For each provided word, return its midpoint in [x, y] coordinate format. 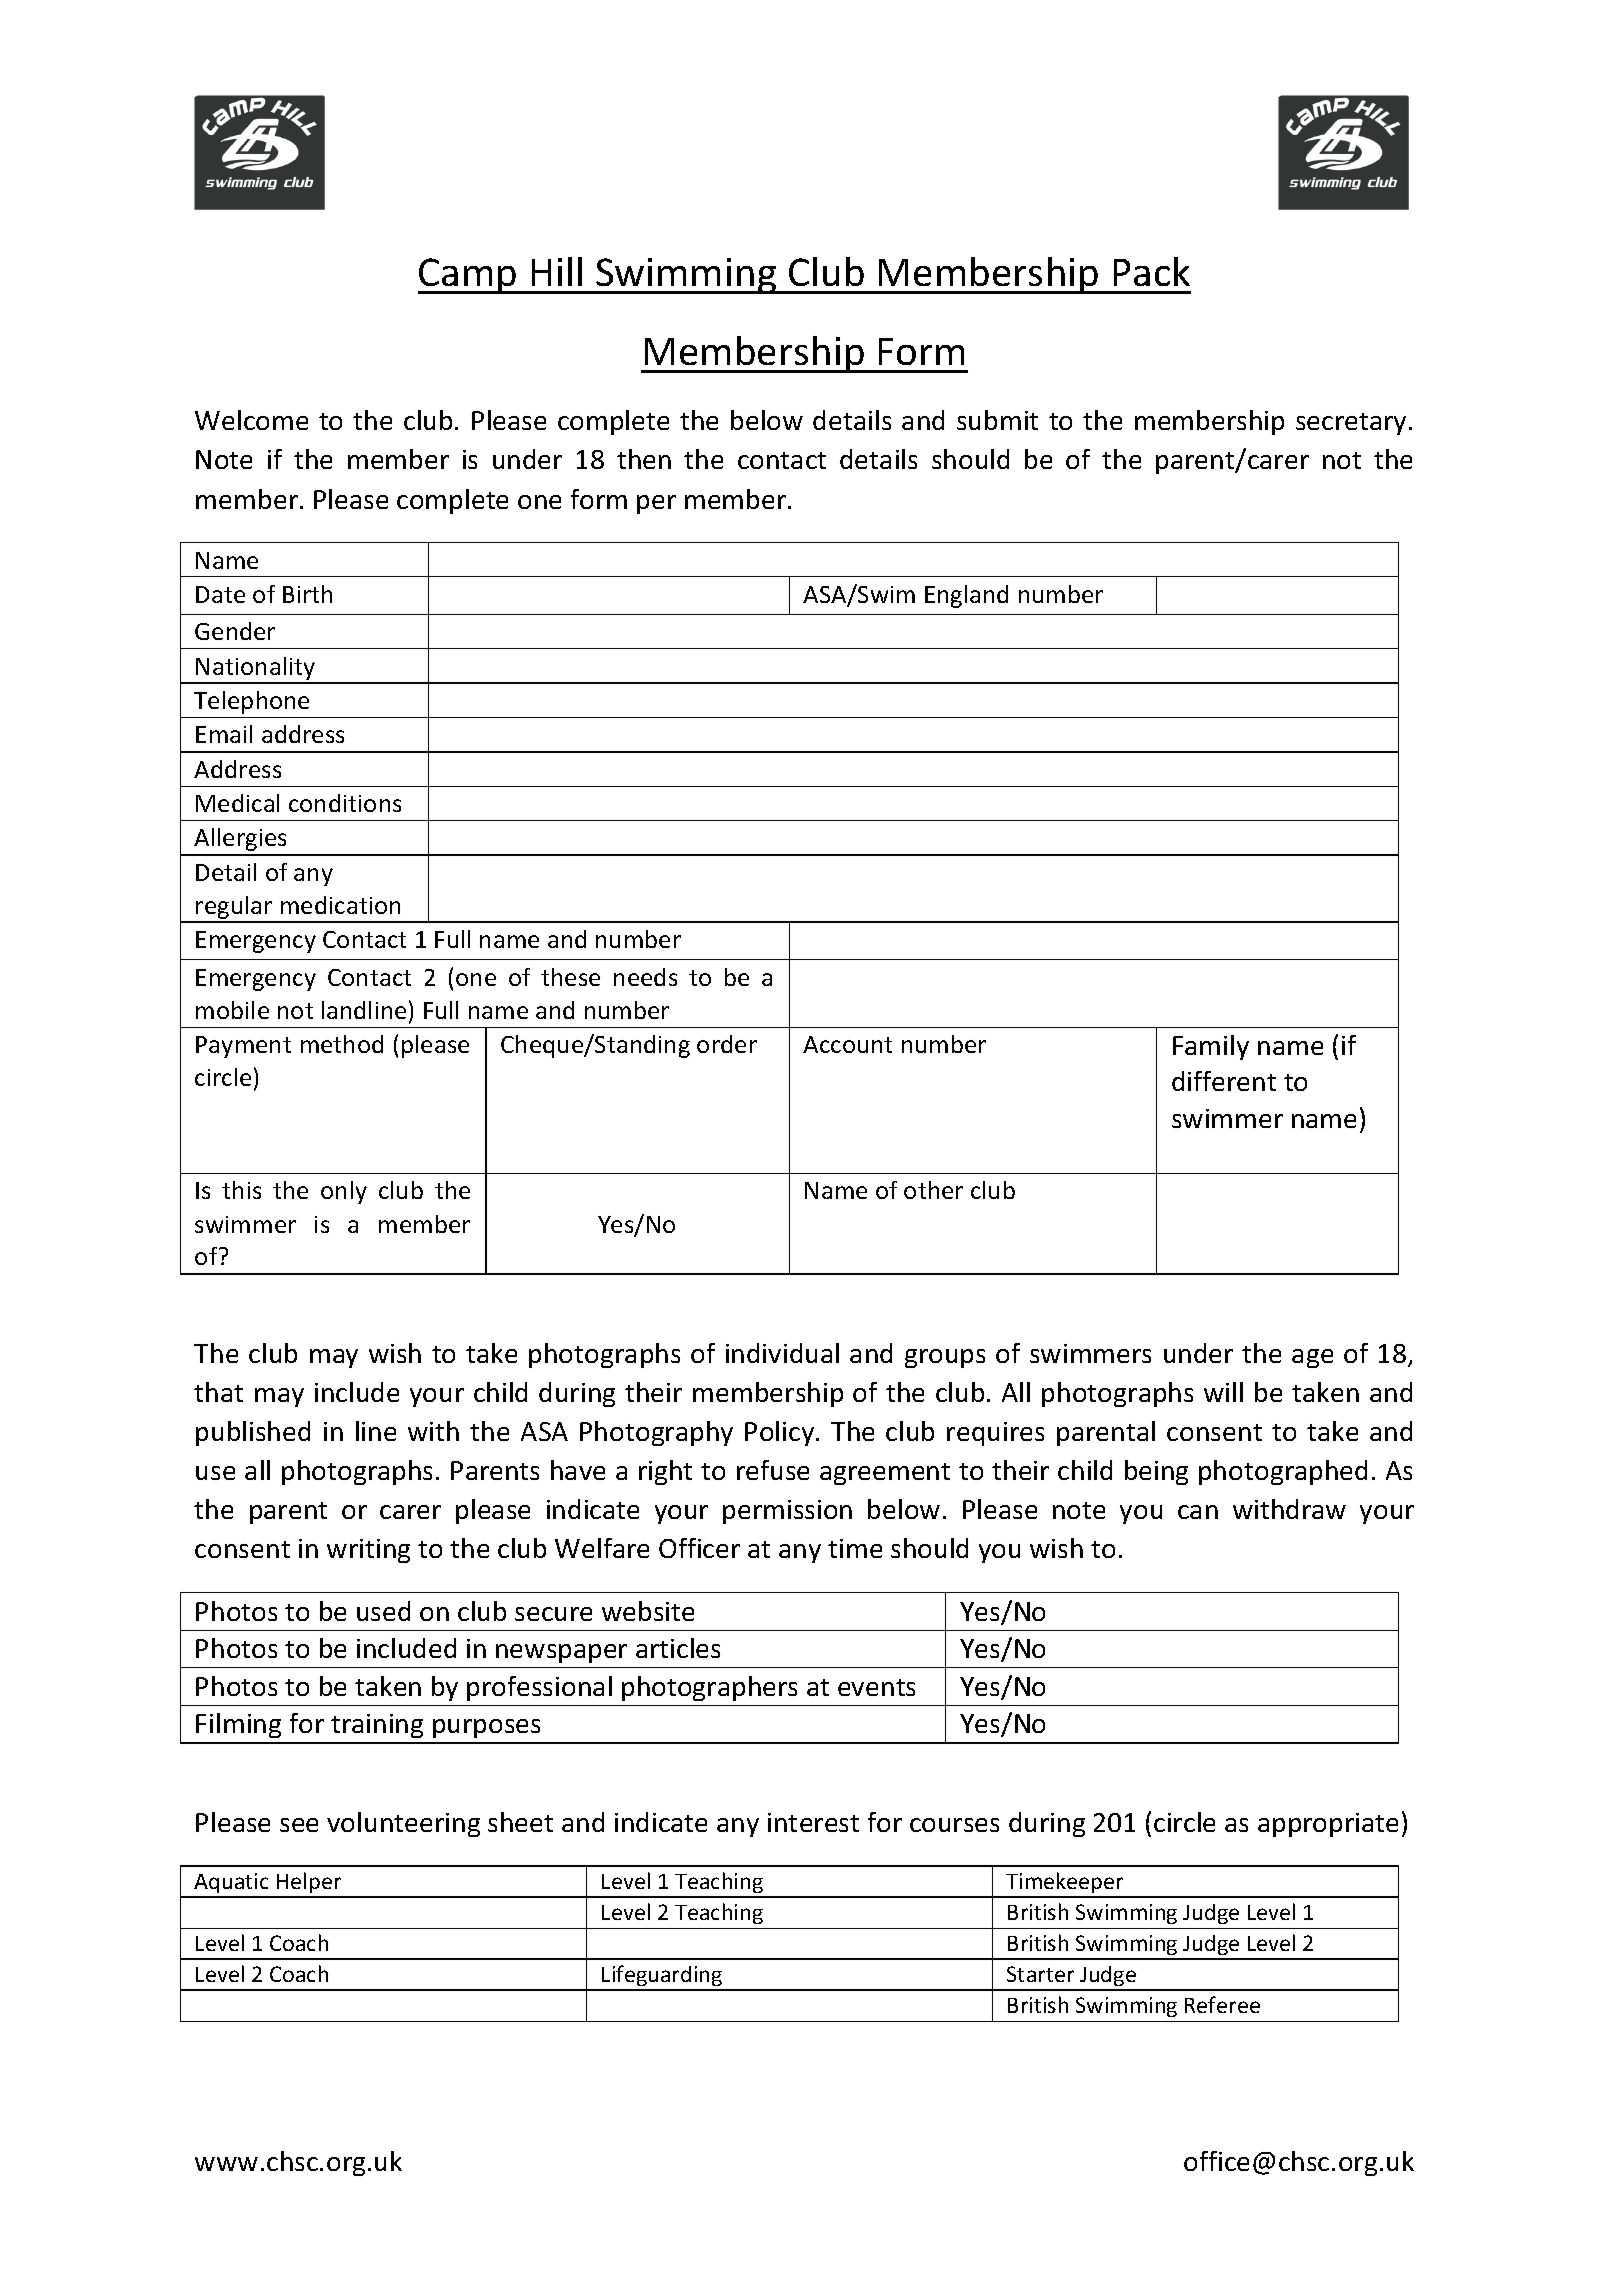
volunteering [403, 1824]
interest [813, 1822]
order [727, 1044]
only [344, 1192]
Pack [1152, 271]
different [1224, 1081]
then [644, 459]
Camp [468, 276]
